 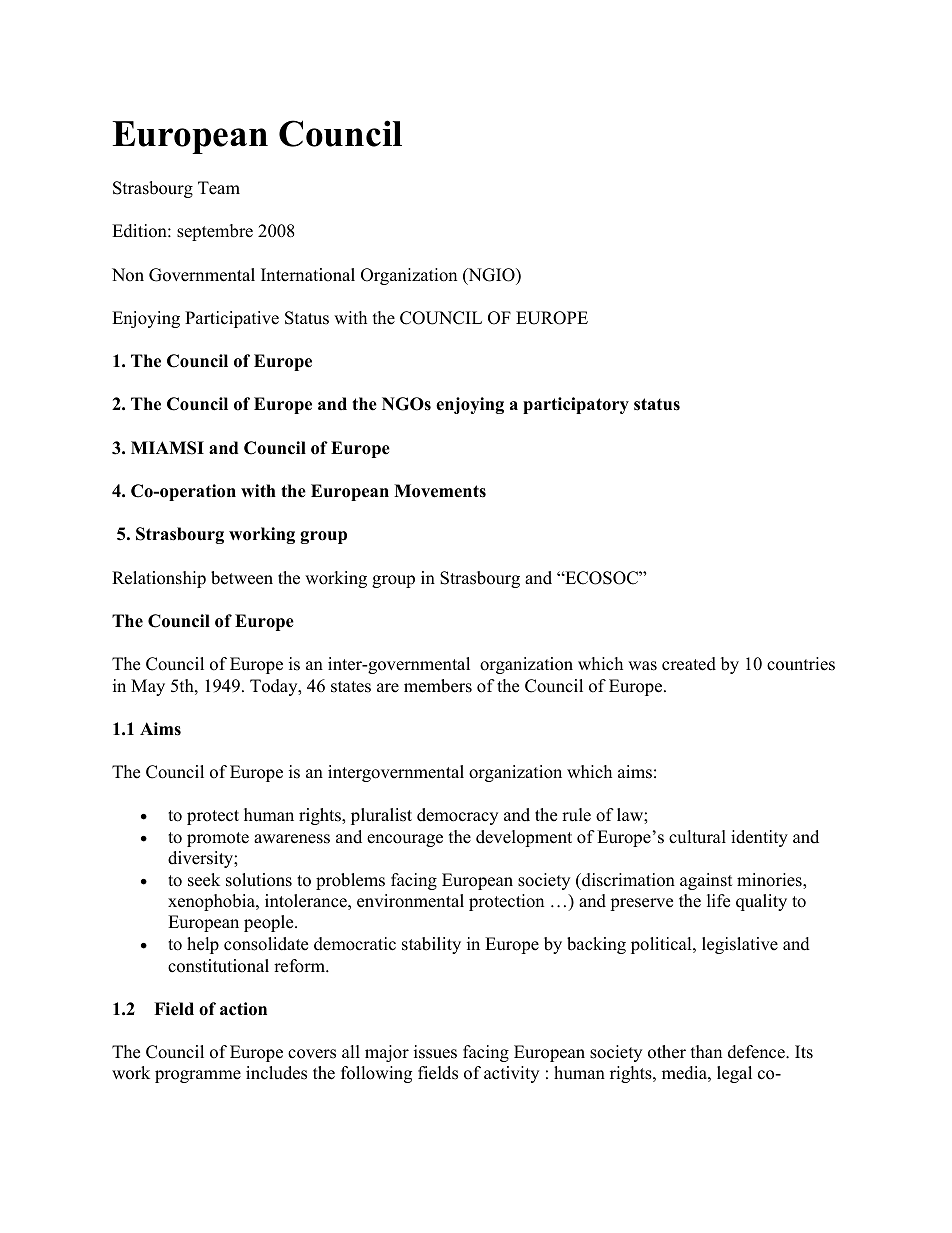 I want to click on May, so click(x=148, y=687).
